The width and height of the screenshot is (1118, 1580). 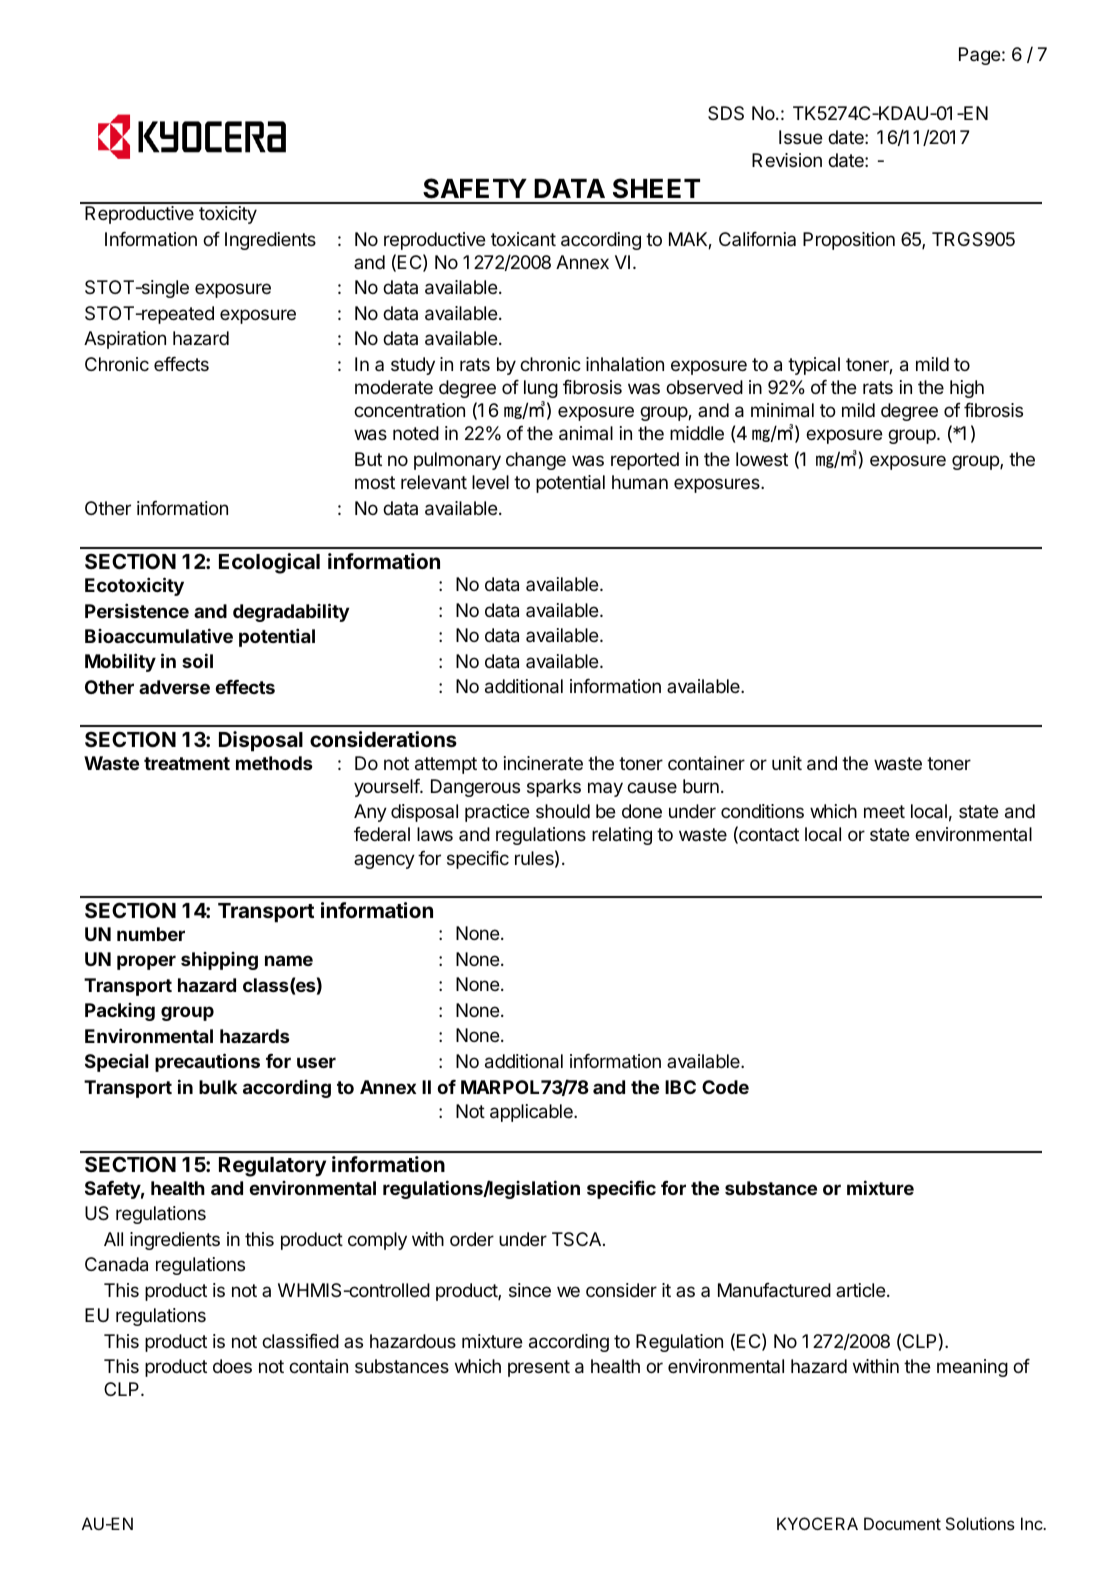 What do you see at coordinates (232, 1366) in the screenshot?
I see `does` at bounding box center [232, 1366].
